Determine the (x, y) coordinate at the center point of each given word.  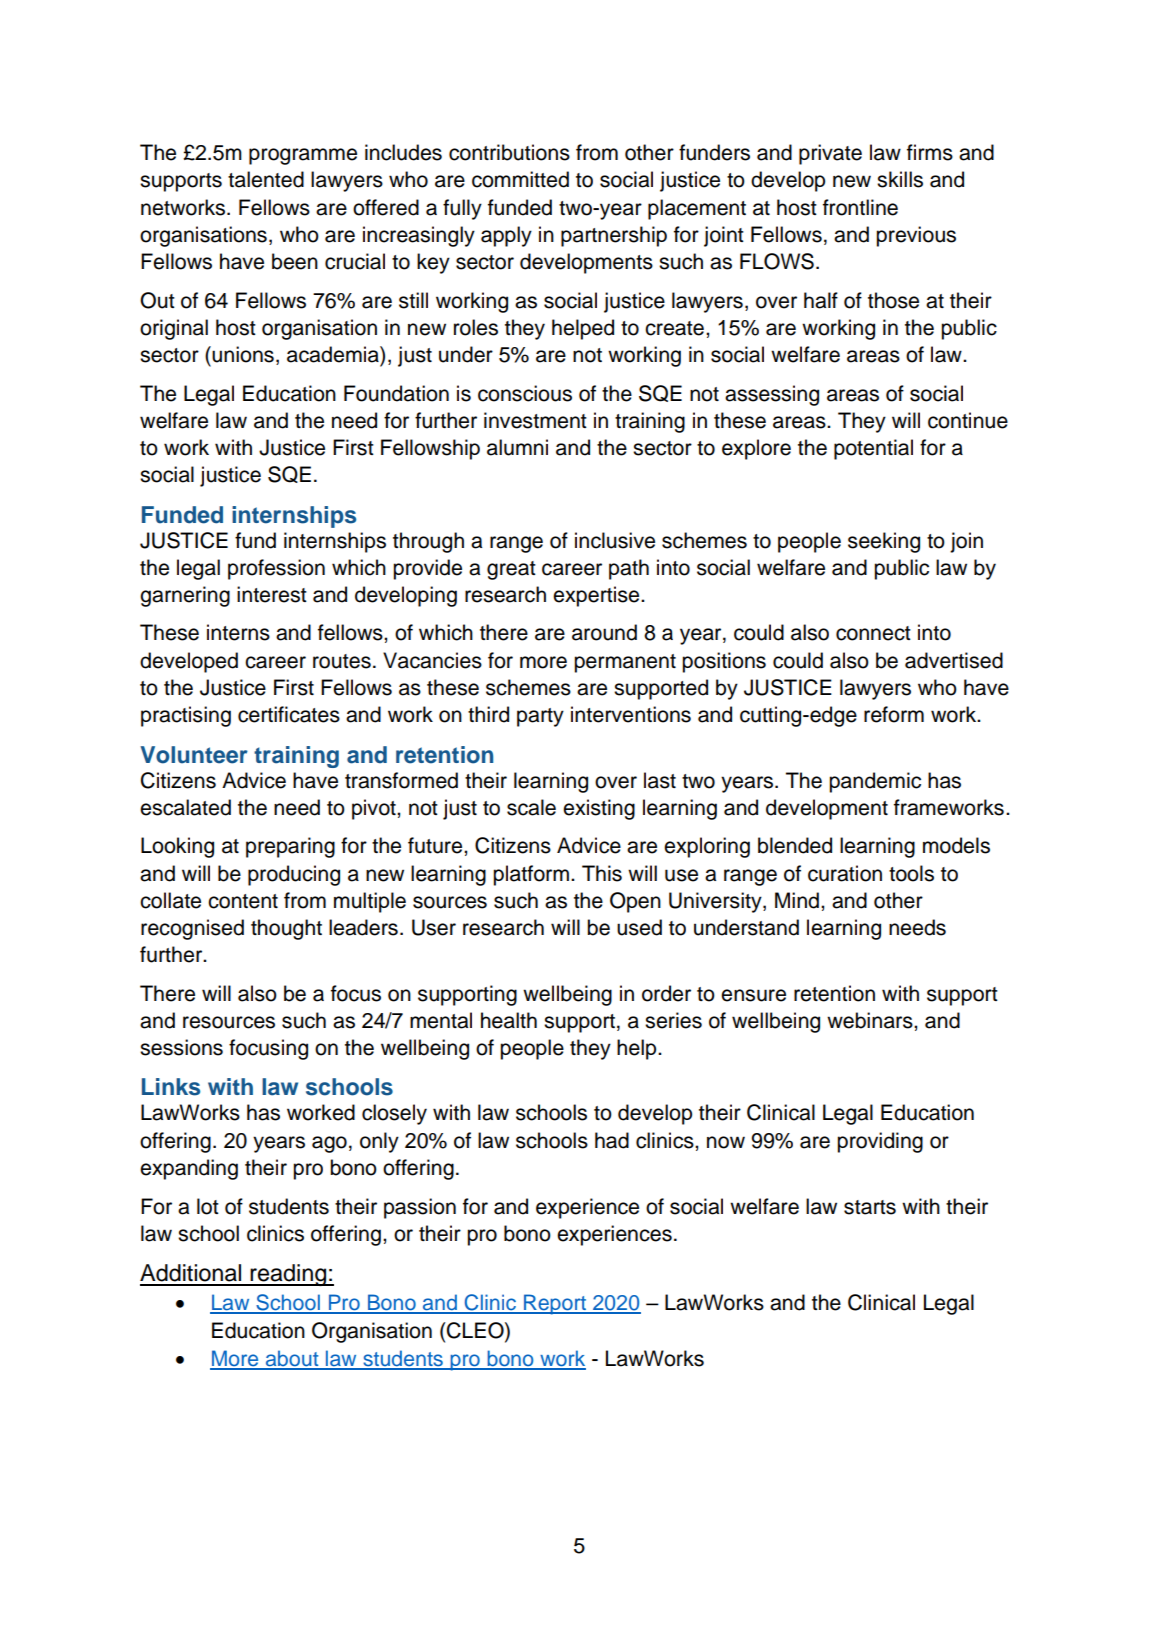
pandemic (875, 782)
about (292, 1359)
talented (266, 179)
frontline (860, 207)
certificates (289, 714)
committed (520, 179)
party (540, 717)
